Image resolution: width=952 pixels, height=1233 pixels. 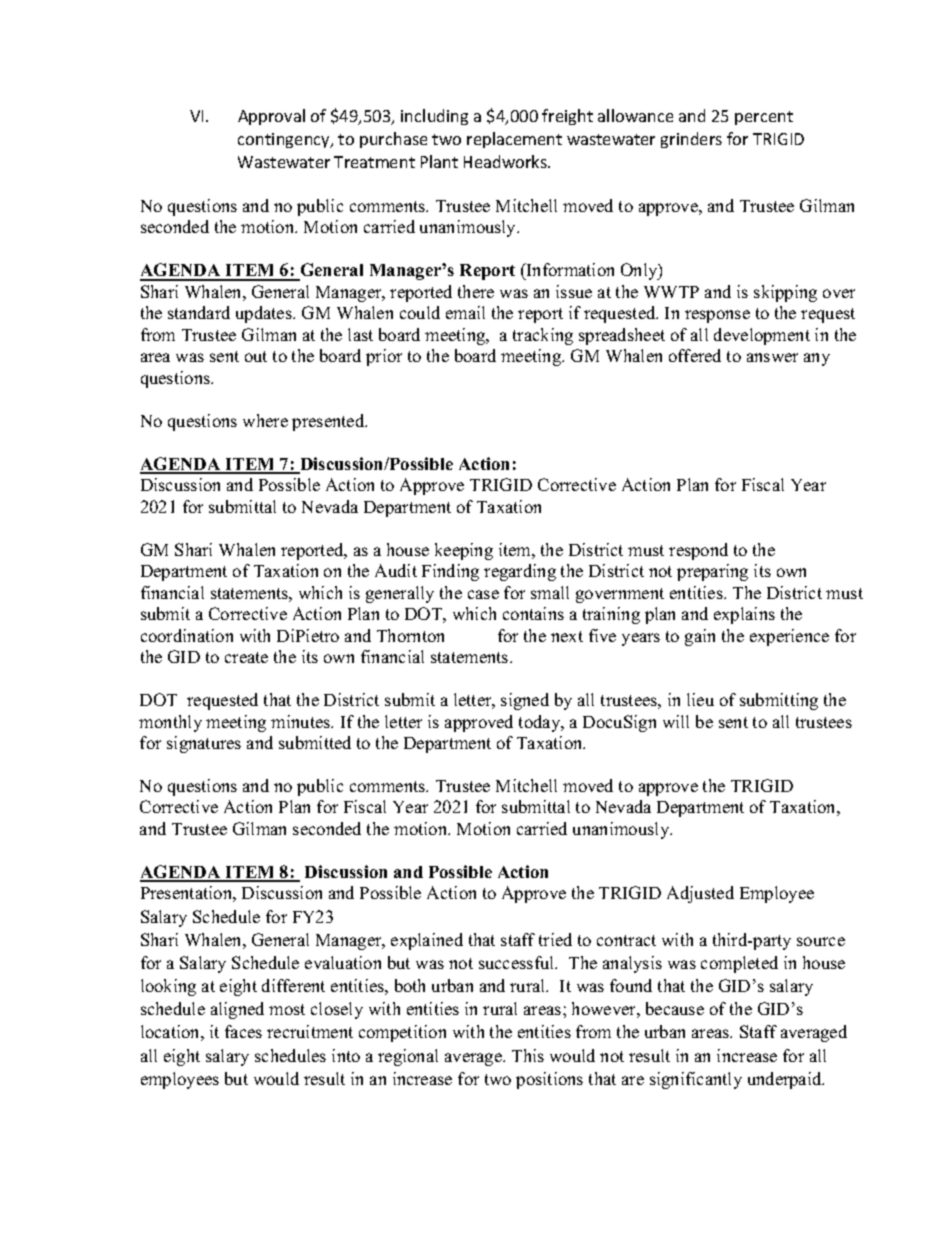 What do you see at coordinates (764, 118) in the image?
I see `percent` at bounding box center [764, 118].
